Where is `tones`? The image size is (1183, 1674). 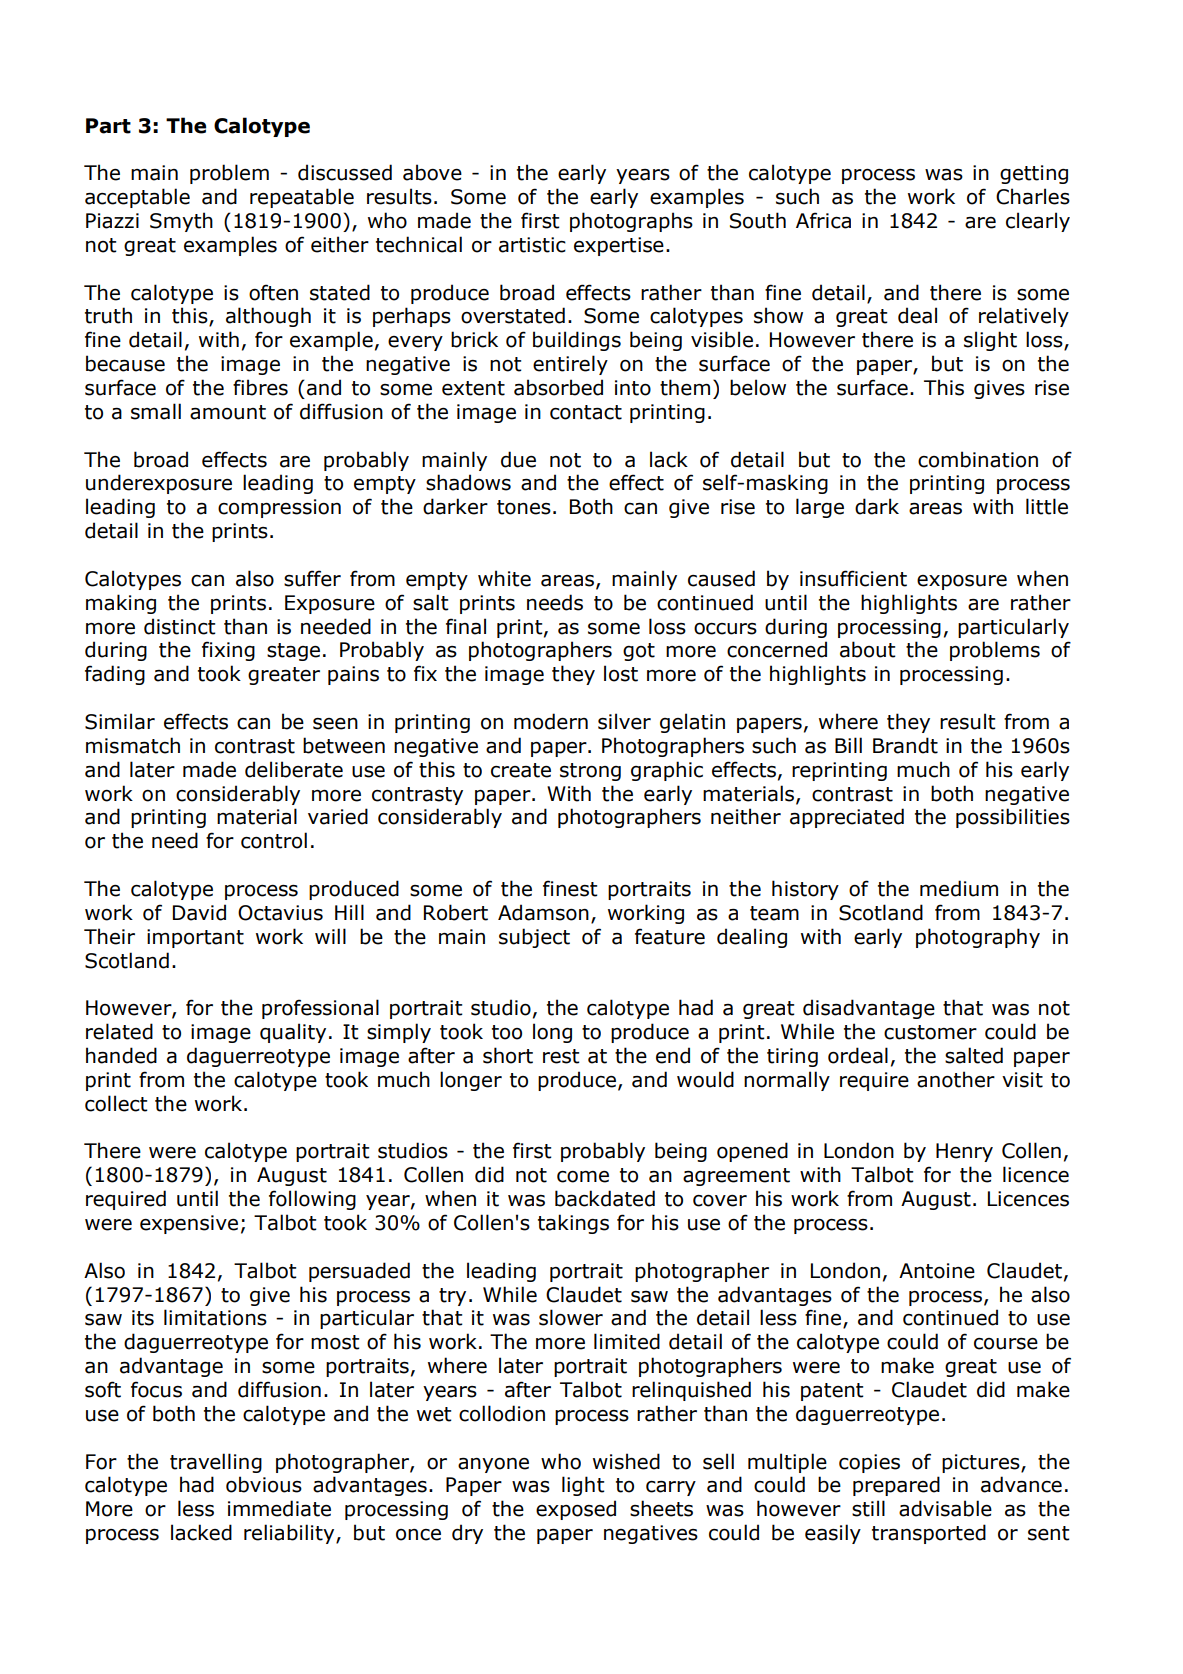
tones is located at coordinates (524, 507).
